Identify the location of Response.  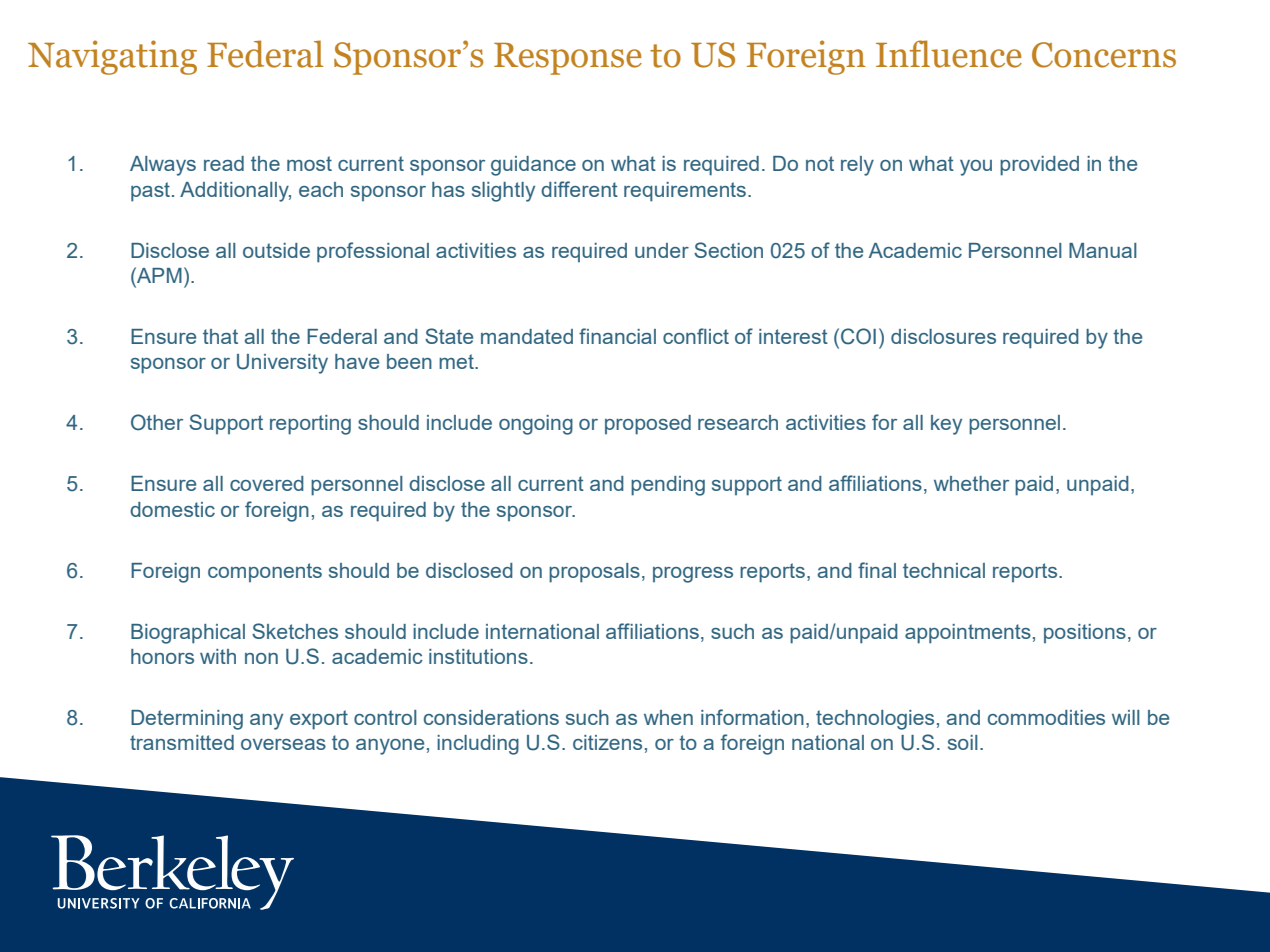
(568, 59).
